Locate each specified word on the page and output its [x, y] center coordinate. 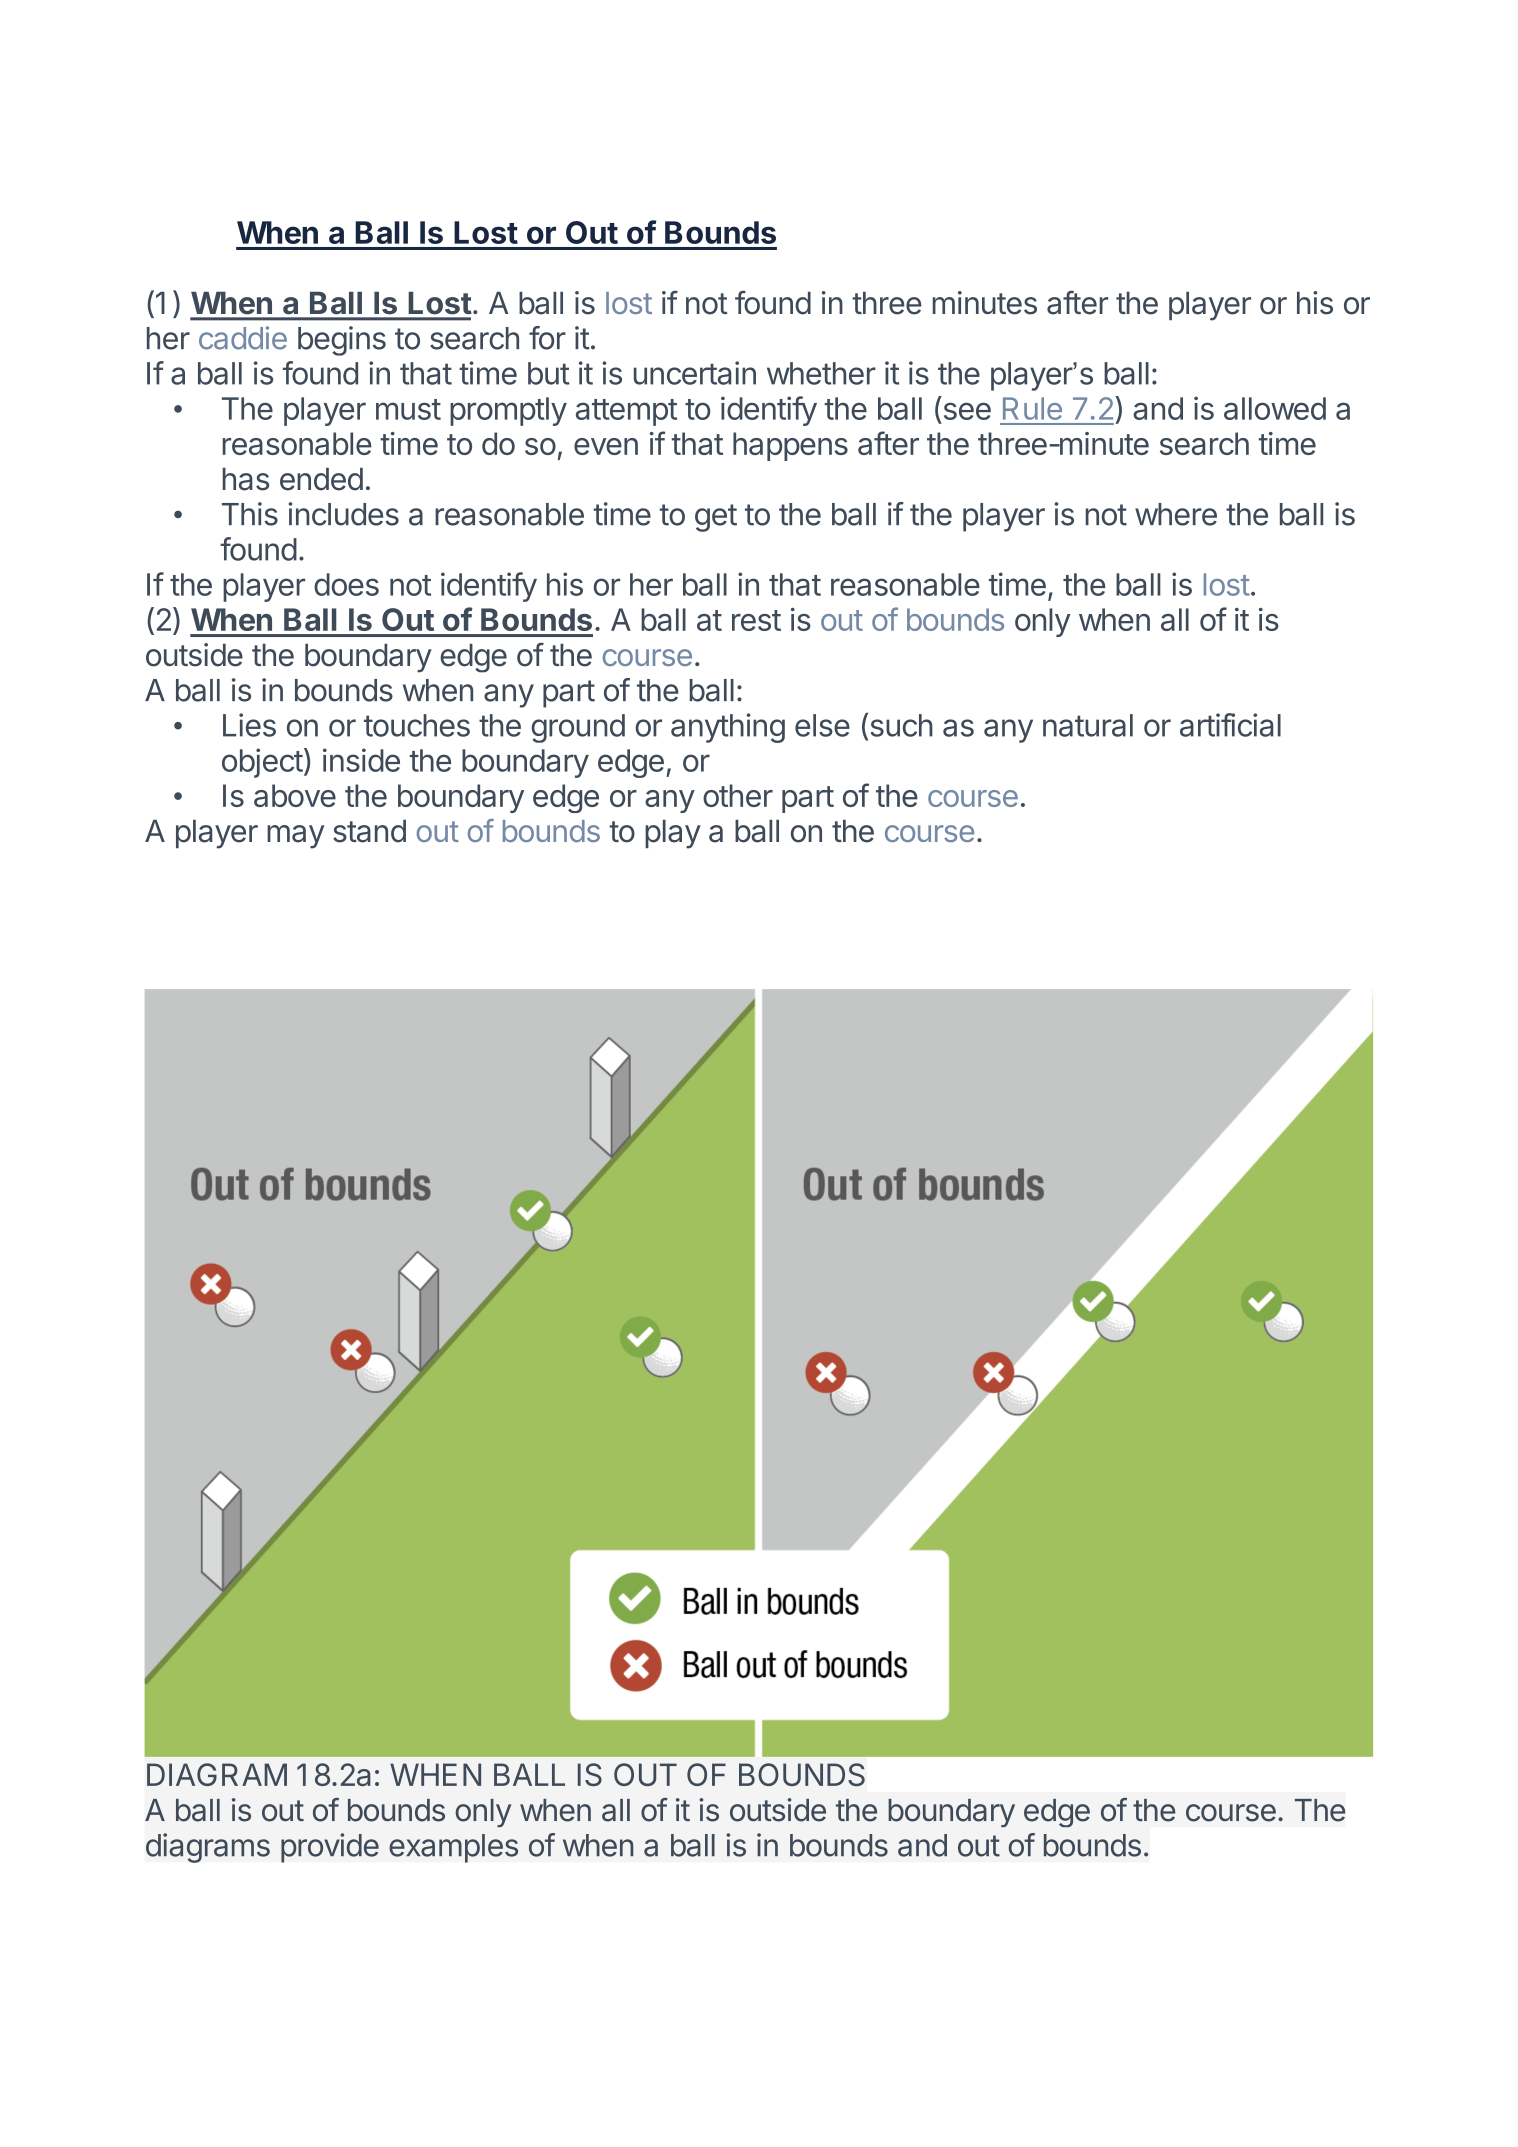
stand [369, 831]
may [295, 837]
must [408, 409]
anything [728, 728]
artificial [1230, 725]
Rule [1032, 408]
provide [330, 1848]
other [738, 795]
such [900, 726]
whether [821, 373]
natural [1088, 725]
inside [361, 760]
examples [453, 1848]
